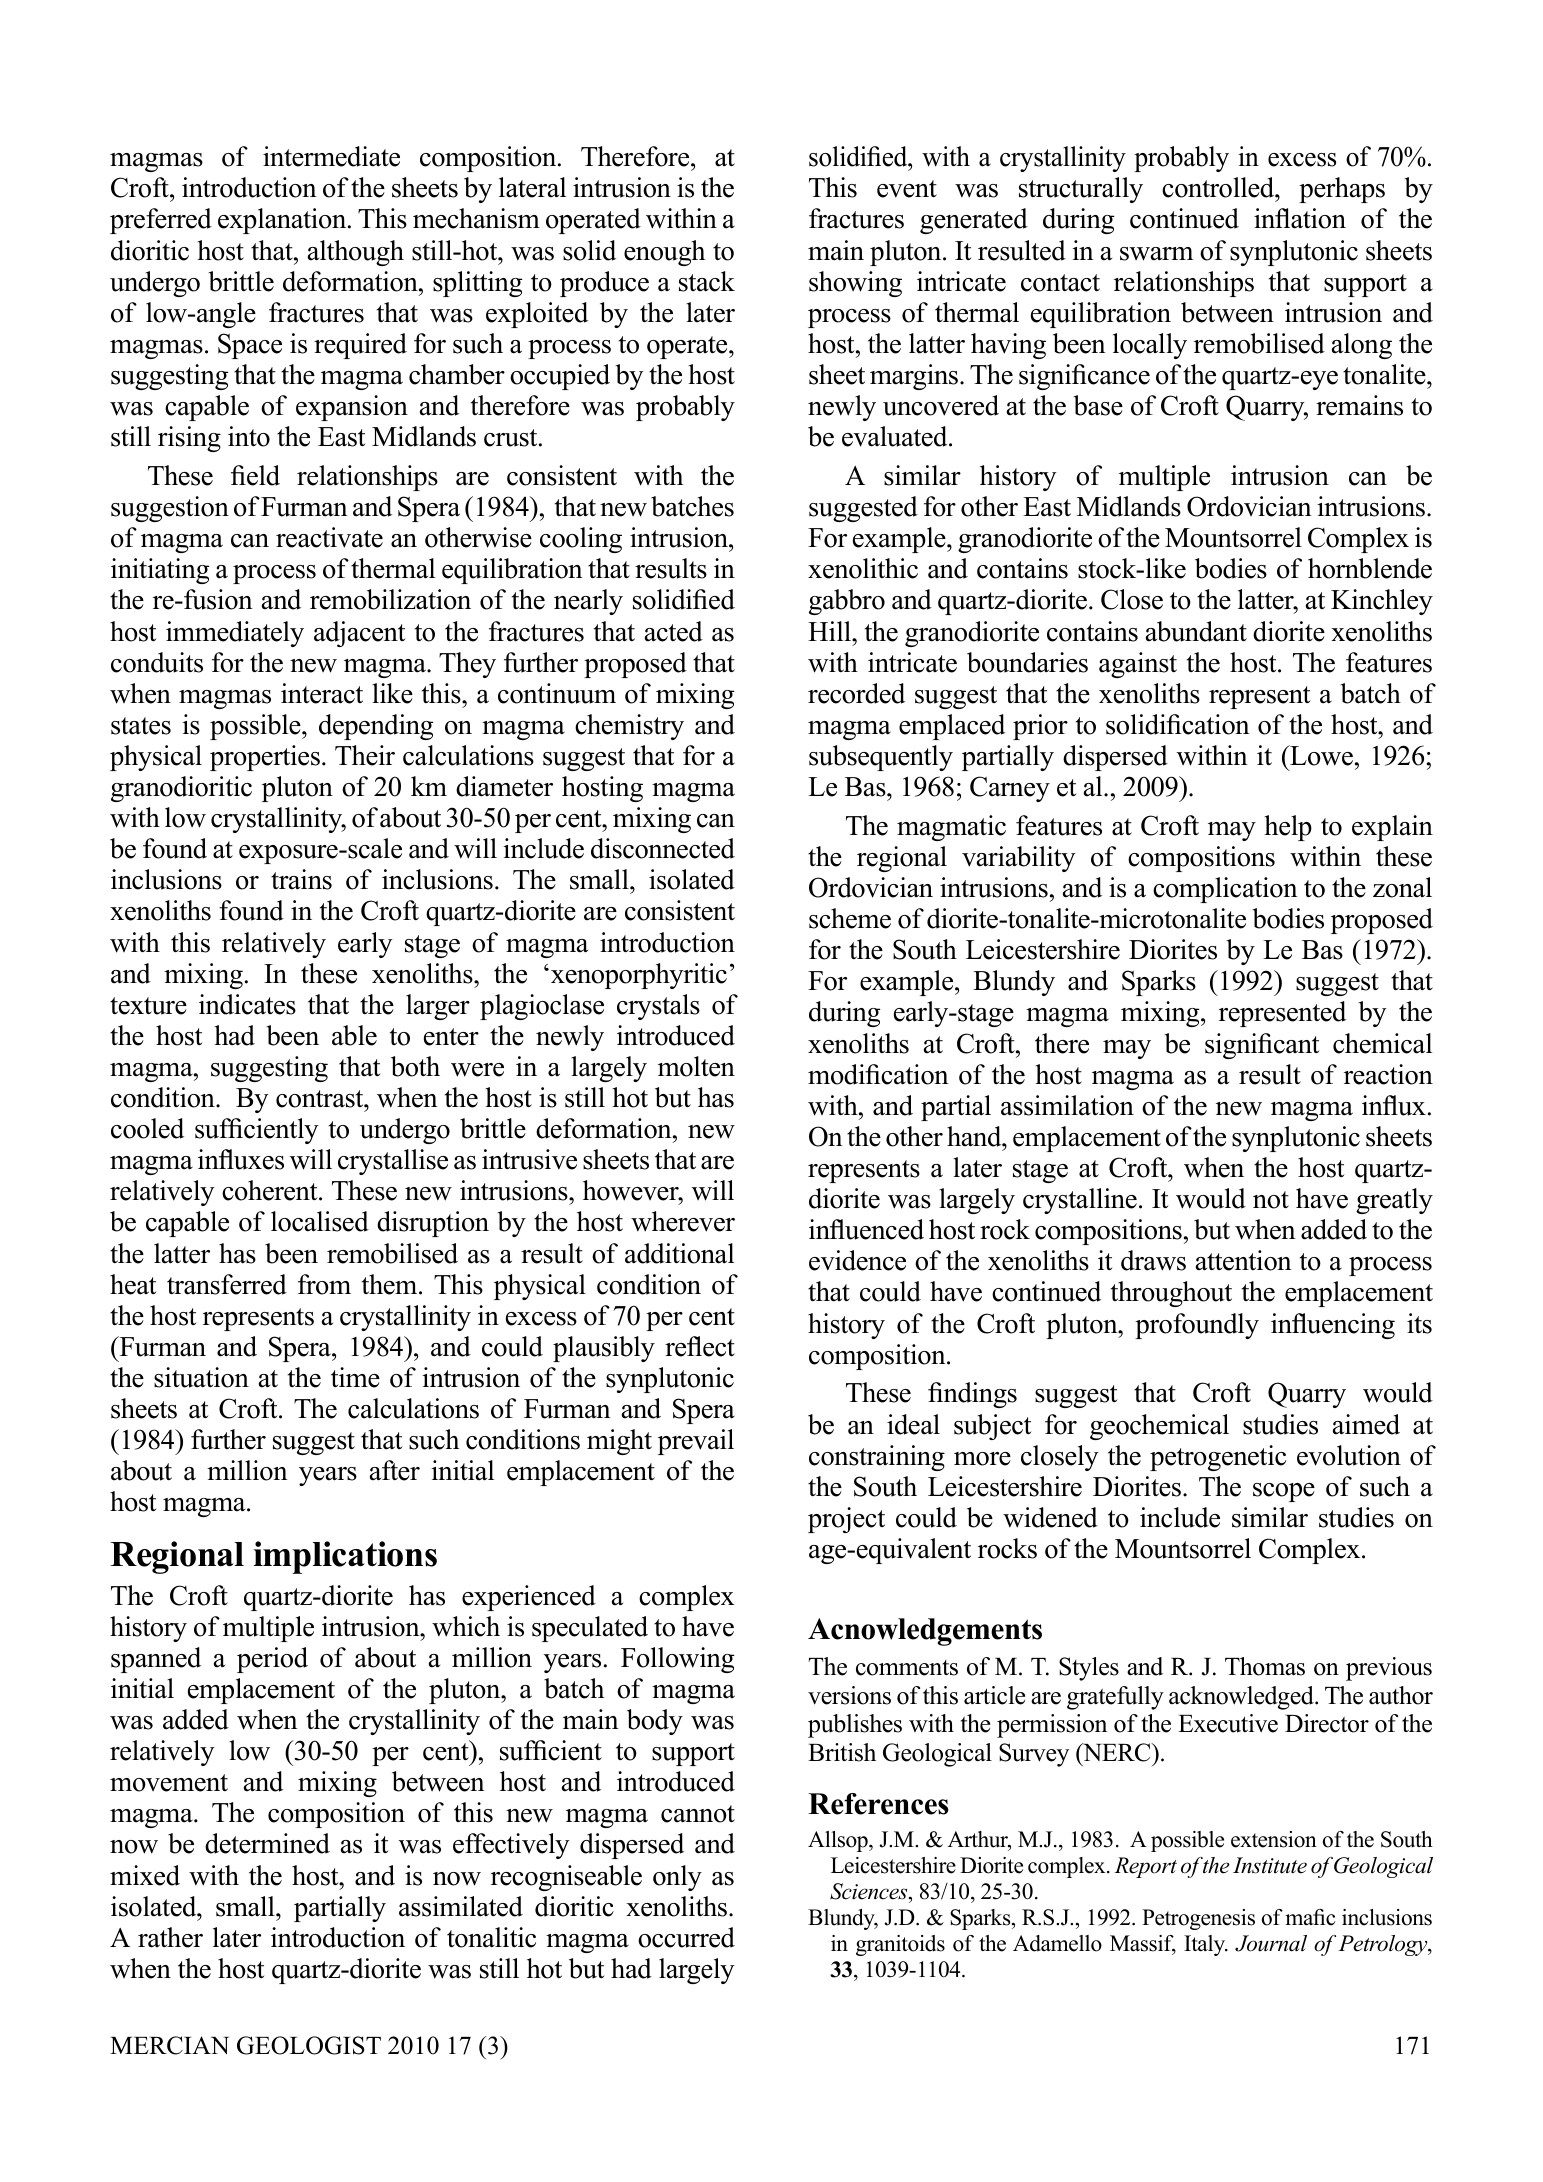  Describe the element at coordinates (707, 281) in the document. I see `stack` at that location.
